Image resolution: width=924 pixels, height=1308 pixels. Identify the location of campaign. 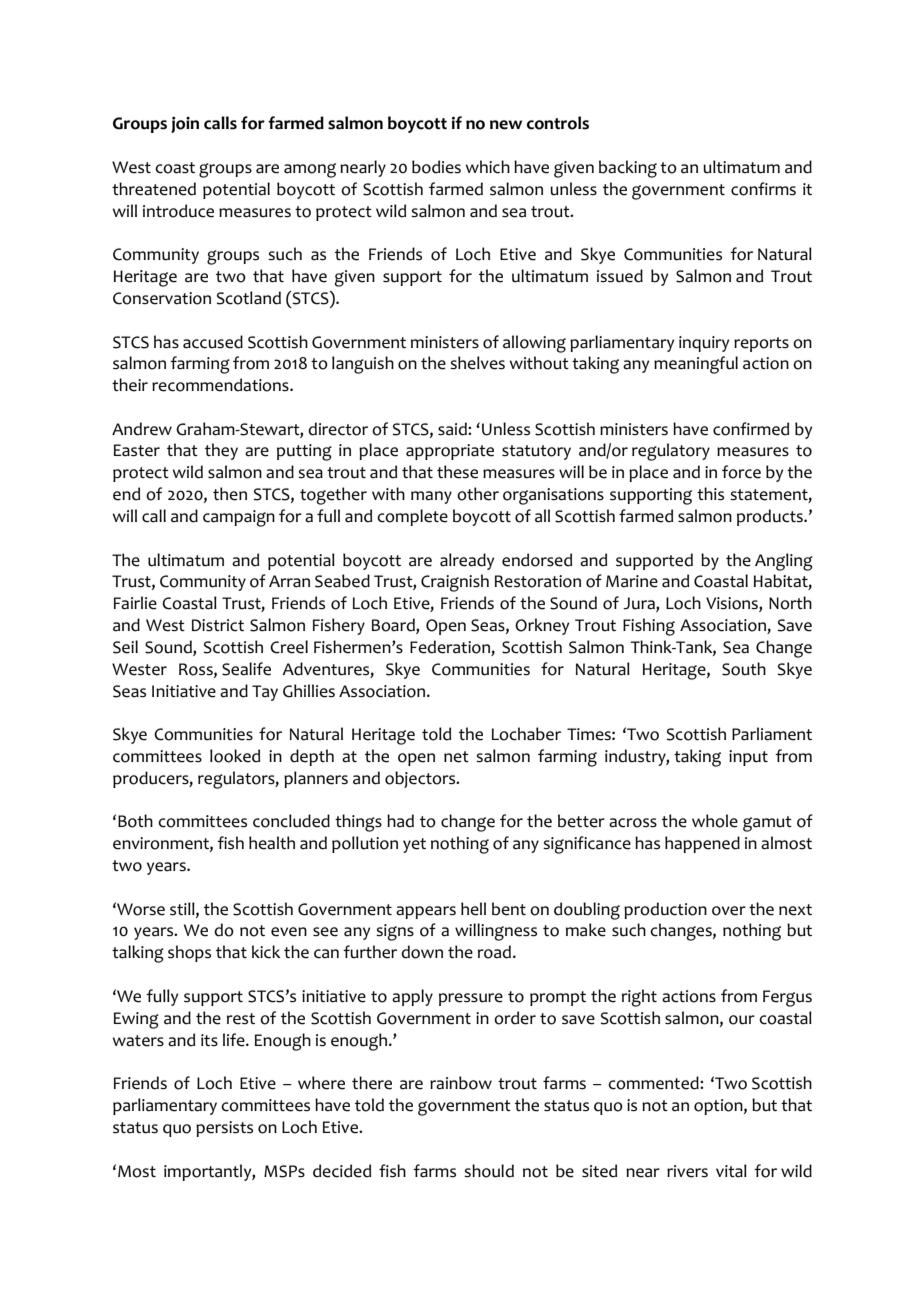
(239, 518).
